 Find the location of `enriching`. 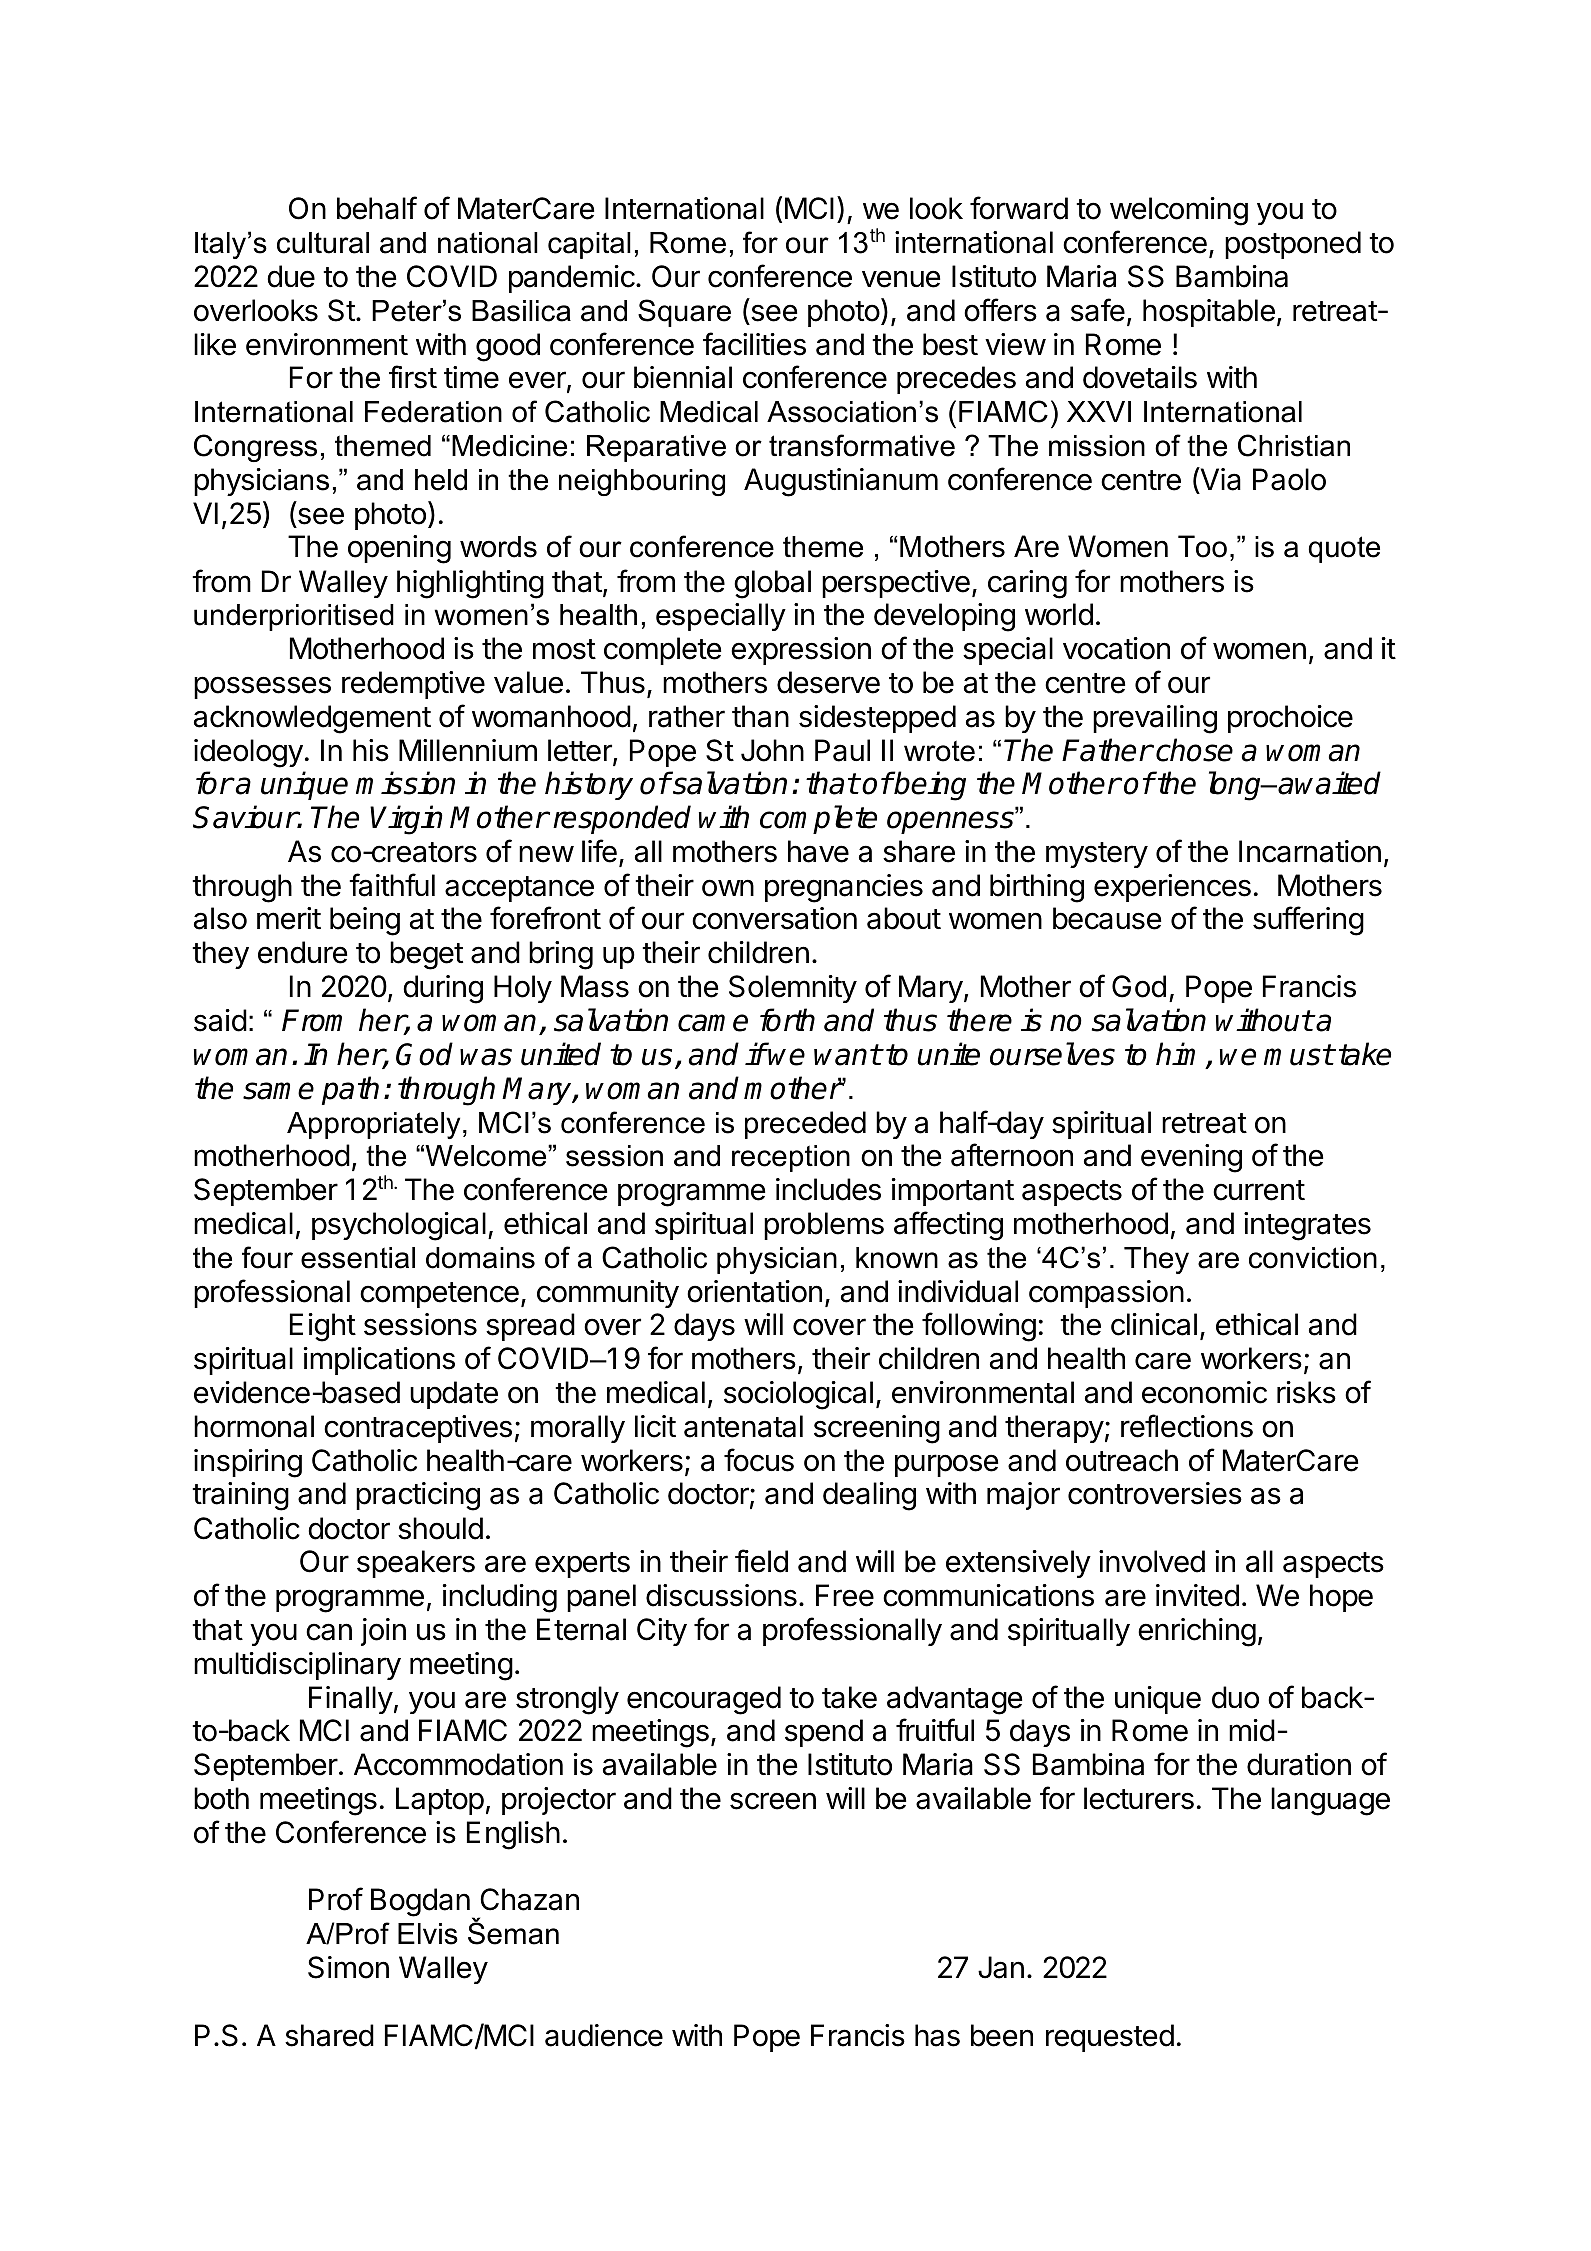

enriching is located at coordinates (1197, 1632).
